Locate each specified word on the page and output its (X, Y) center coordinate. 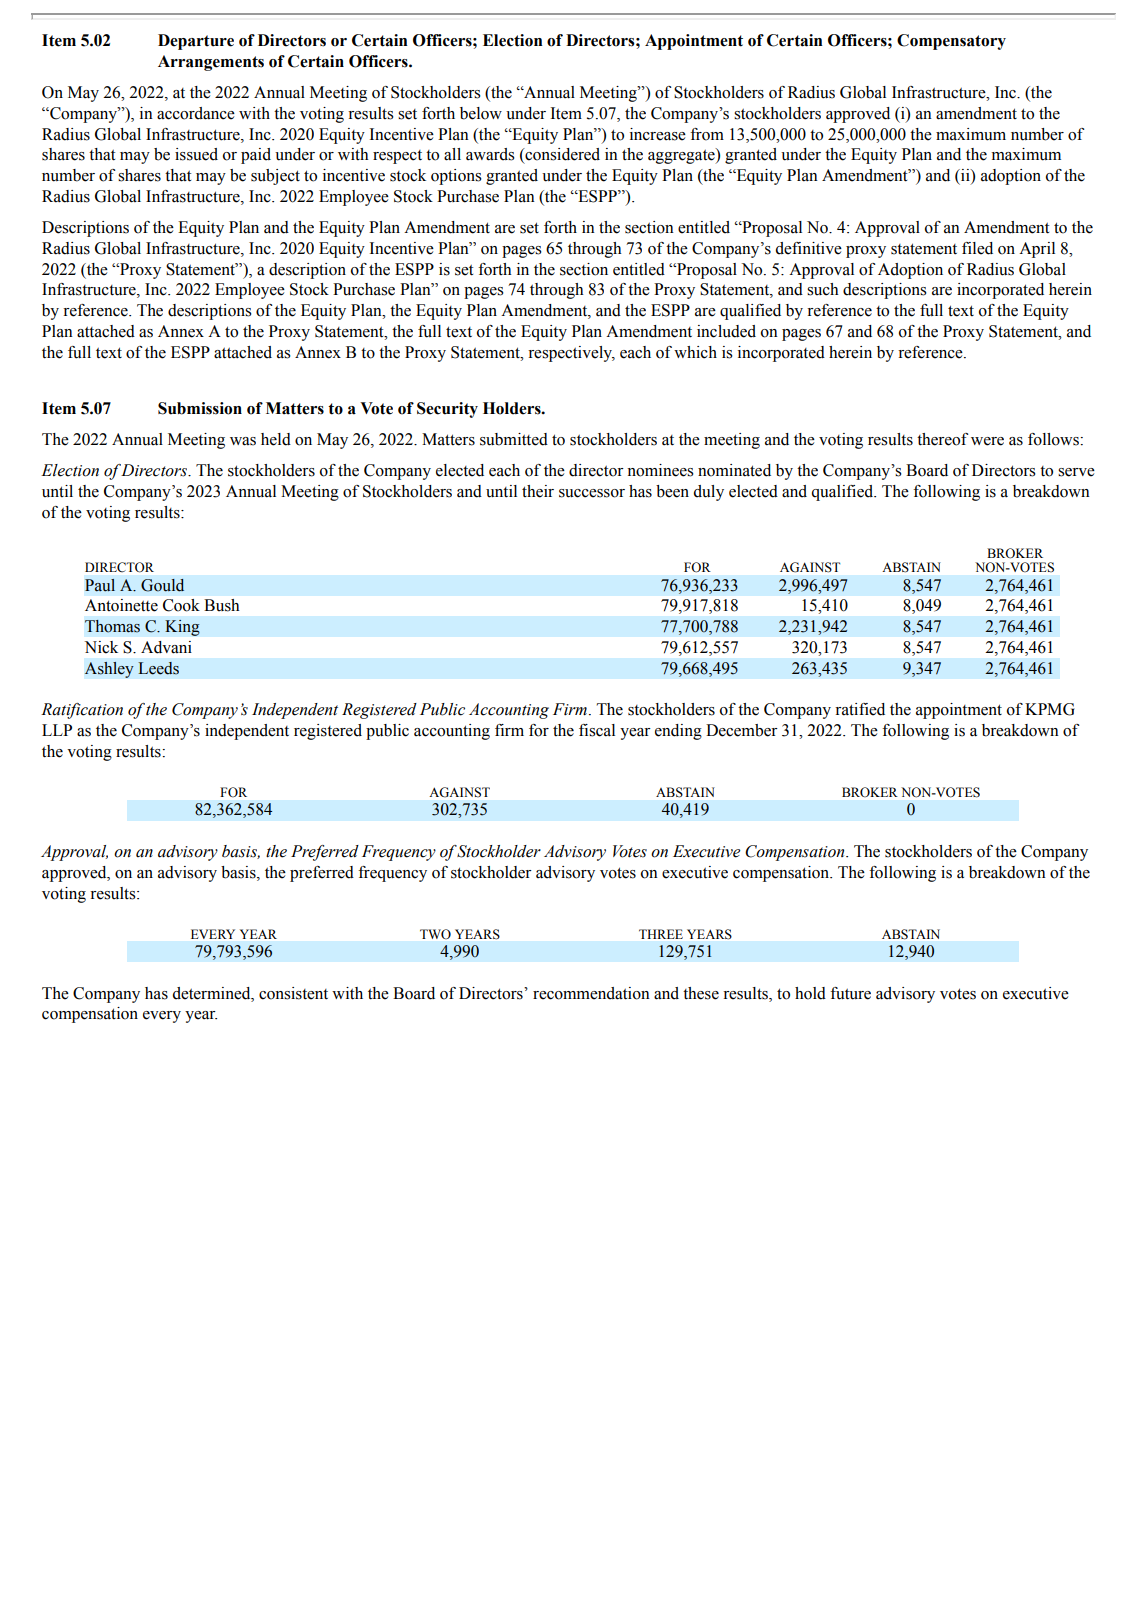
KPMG (1050, 709)
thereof (943, 439)
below (481, 113)
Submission (200, 408)
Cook (181, 605)
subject (275, 177)
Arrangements (211, 63)
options (456, 177)
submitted (514, 439)
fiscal (597, 730)
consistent (293, 993)
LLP (57, 730)
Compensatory (951, 42)
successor (592, 493)
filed (977, 248)
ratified (860, 709)
